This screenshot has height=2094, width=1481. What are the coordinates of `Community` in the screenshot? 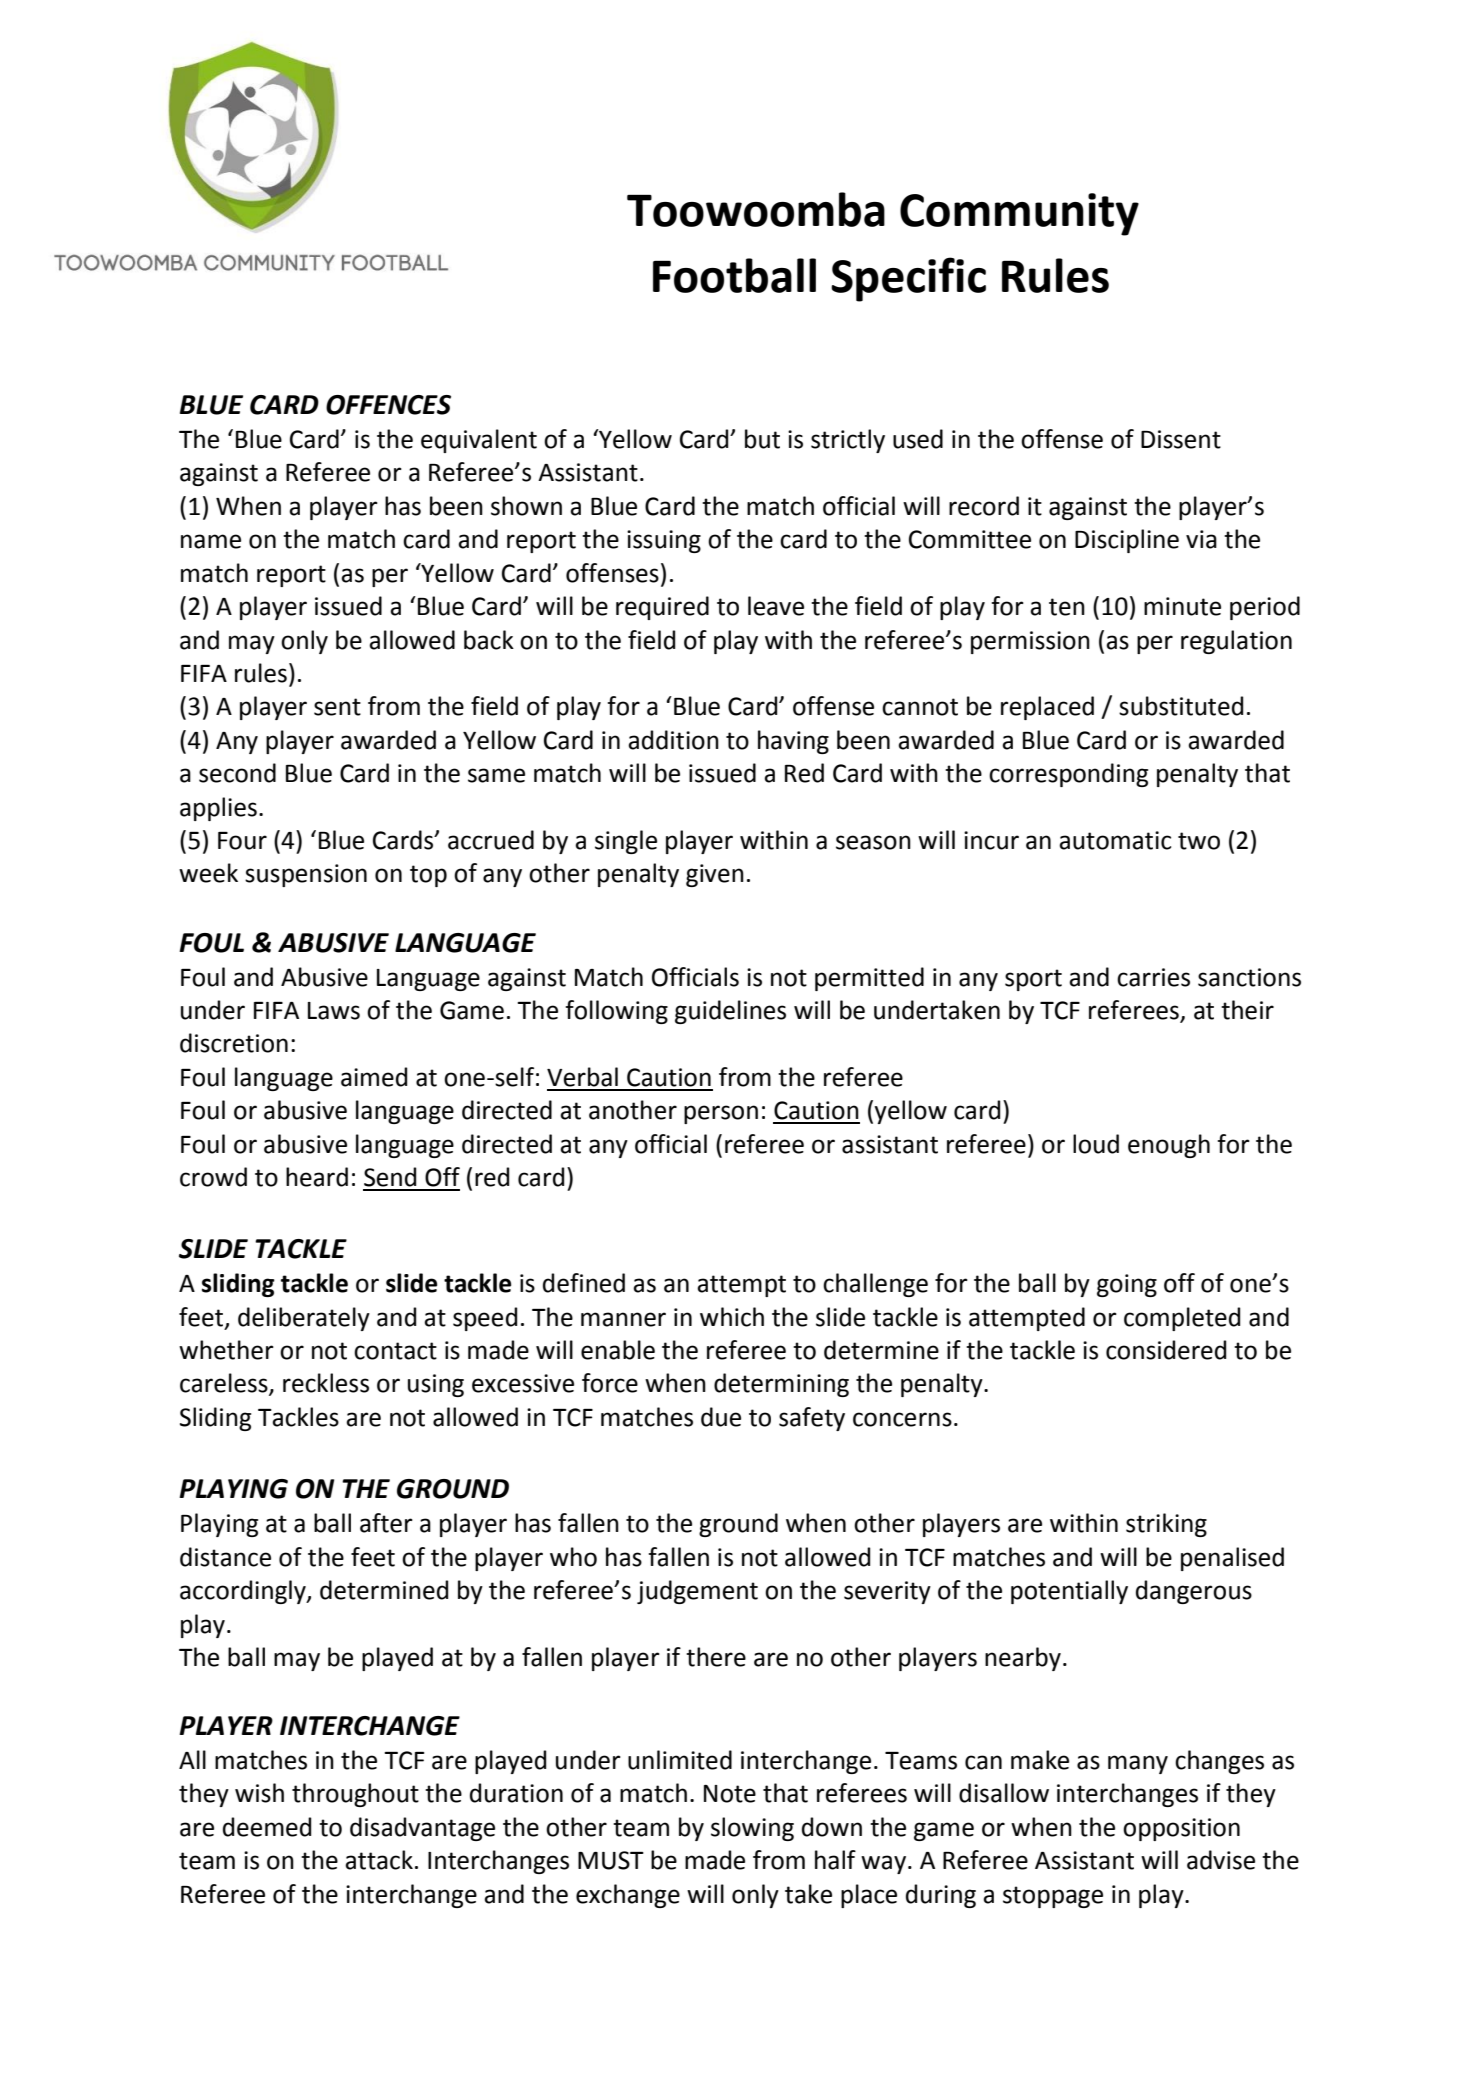 It's located at (1019, 214).
